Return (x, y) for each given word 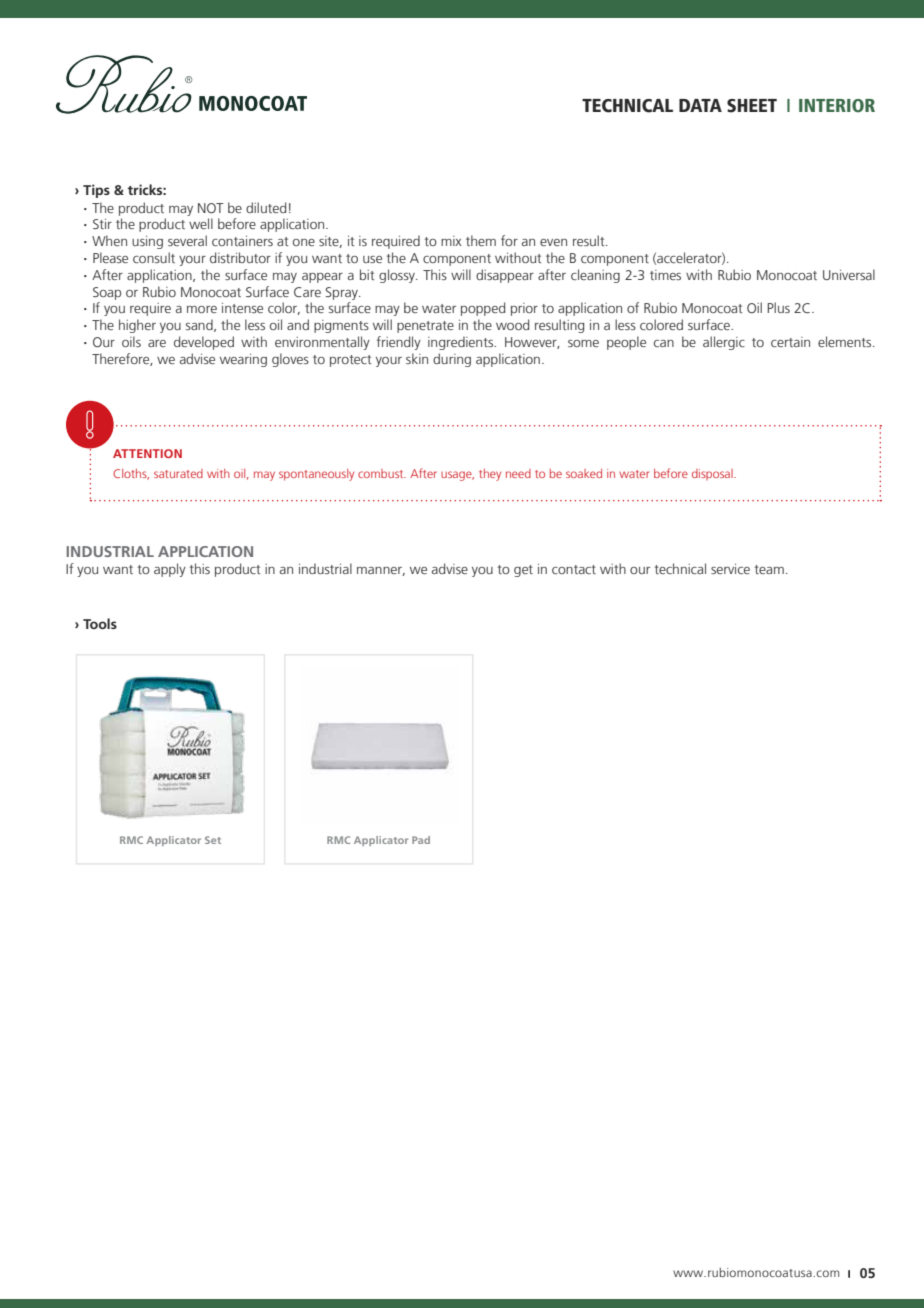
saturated (178, 473)
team (769, 569)
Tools (100, 623)
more (202, 309)
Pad (421, 840)
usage (457, 476)
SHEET (752, 106)
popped (483, 309)
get (523, 571)
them (481, 240)
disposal (713, 474)
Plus (778, 307)
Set (213, 840)
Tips (96, 191)
